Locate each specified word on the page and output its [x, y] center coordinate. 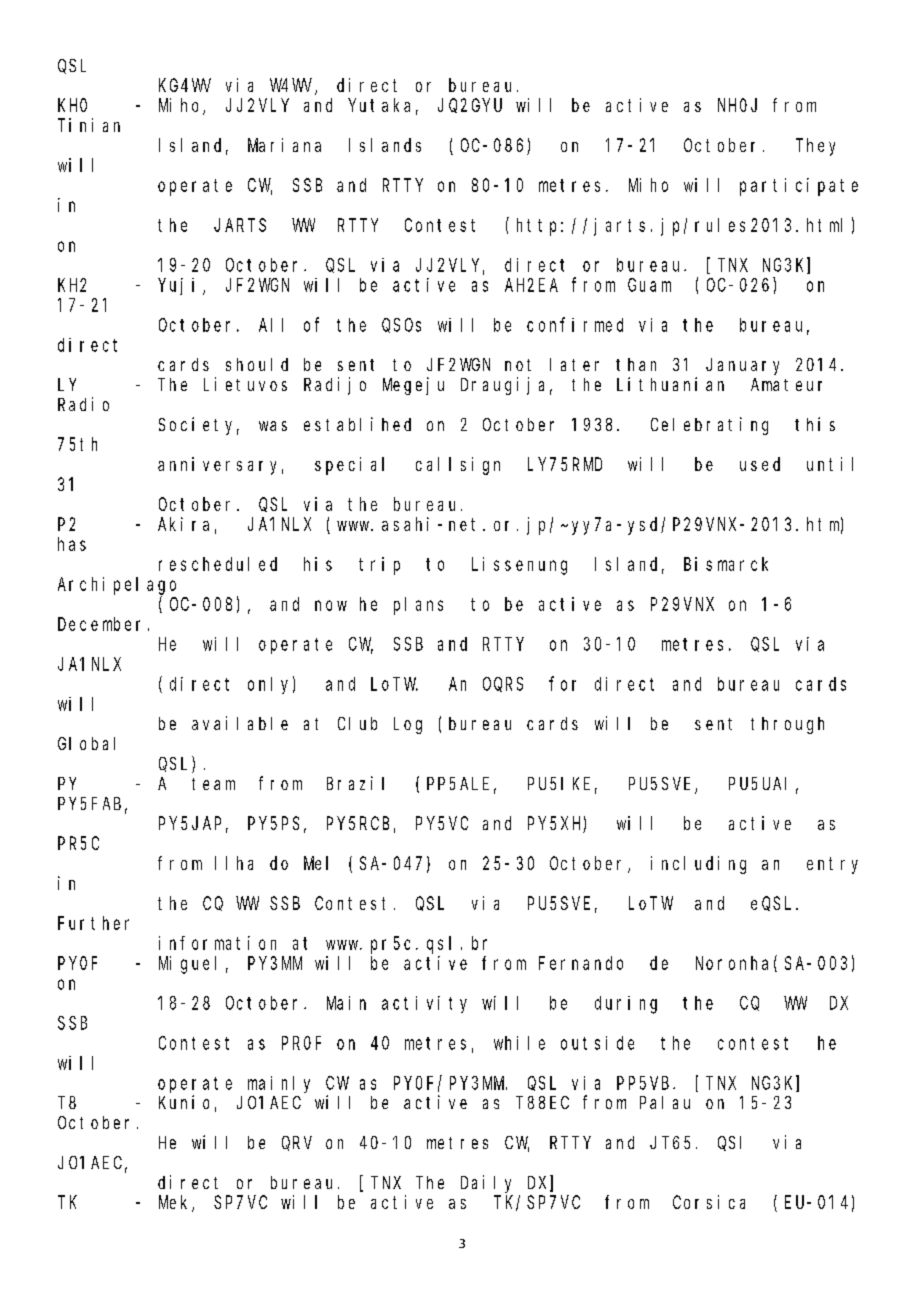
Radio [83, 404]
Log [408, 725]
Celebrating [709, 426]
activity [424, 1004]
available [240, 723]
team [213, 784]
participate [799, 187]
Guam [649, 285]
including [698, 865]
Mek [176, 1203]
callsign [458, 466]
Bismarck [726, 564]
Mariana [284, 145]
